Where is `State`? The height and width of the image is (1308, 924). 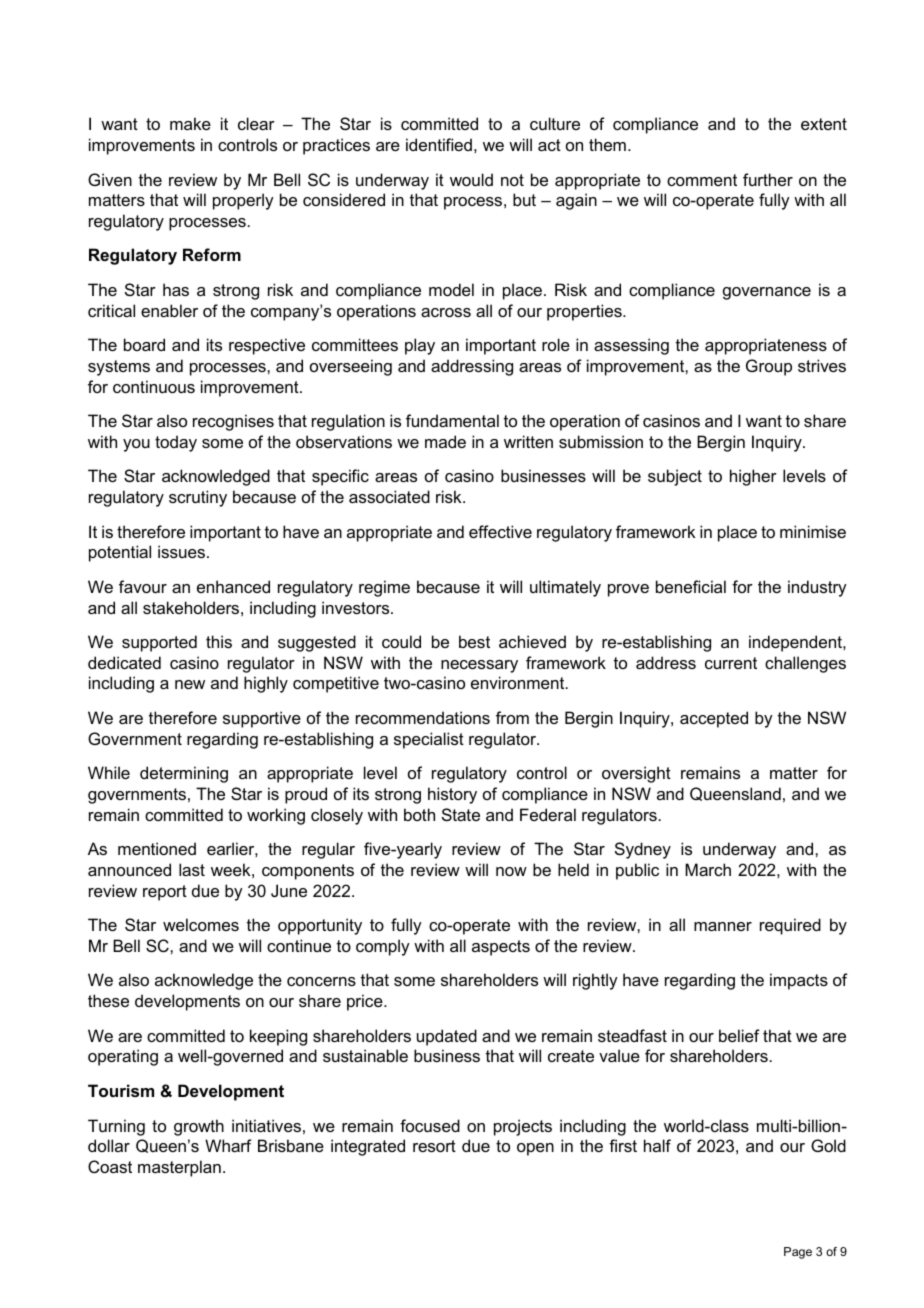 State is located at coordinates (461, 814).
